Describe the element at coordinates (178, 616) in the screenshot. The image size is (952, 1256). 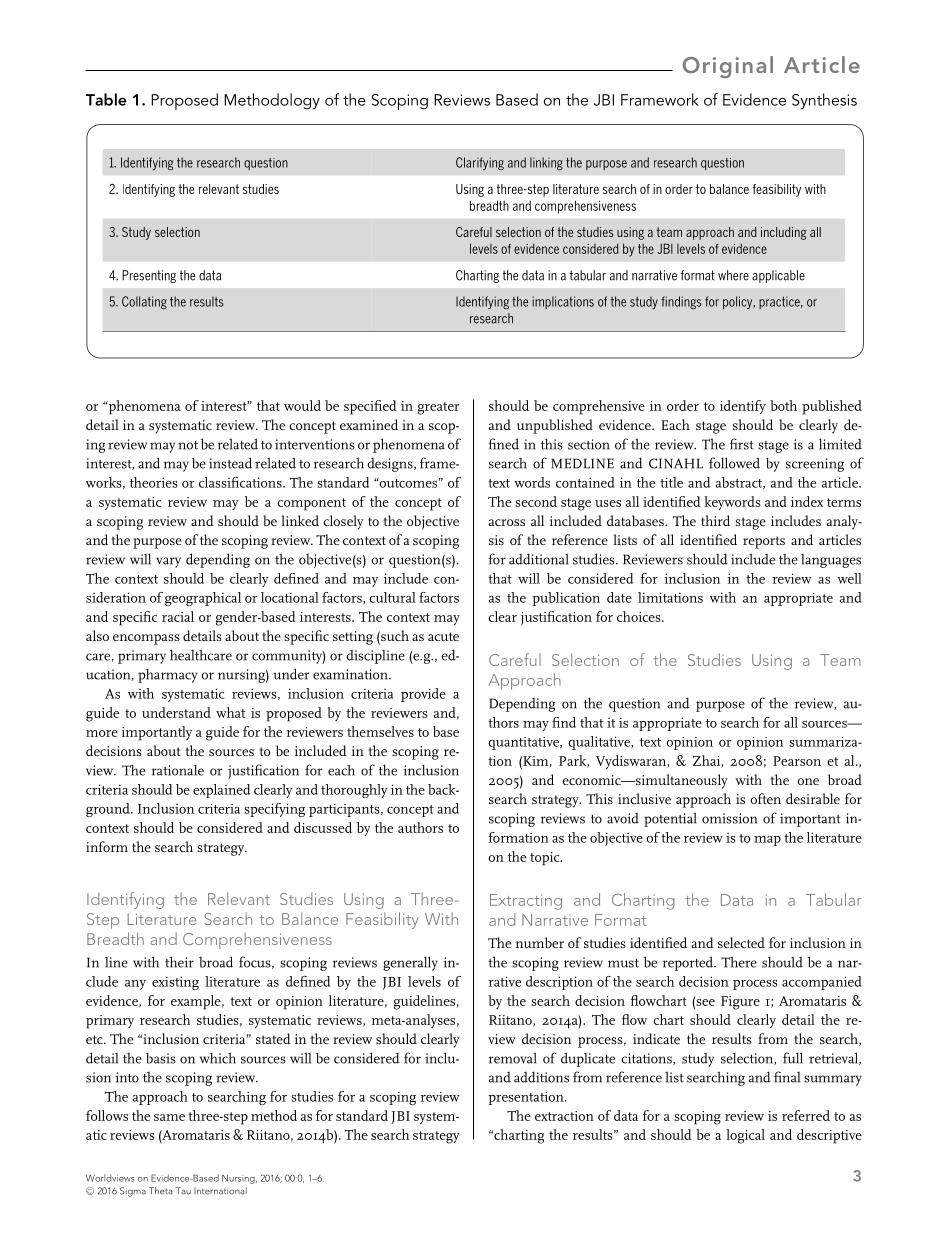
I see `racial` at that location.
